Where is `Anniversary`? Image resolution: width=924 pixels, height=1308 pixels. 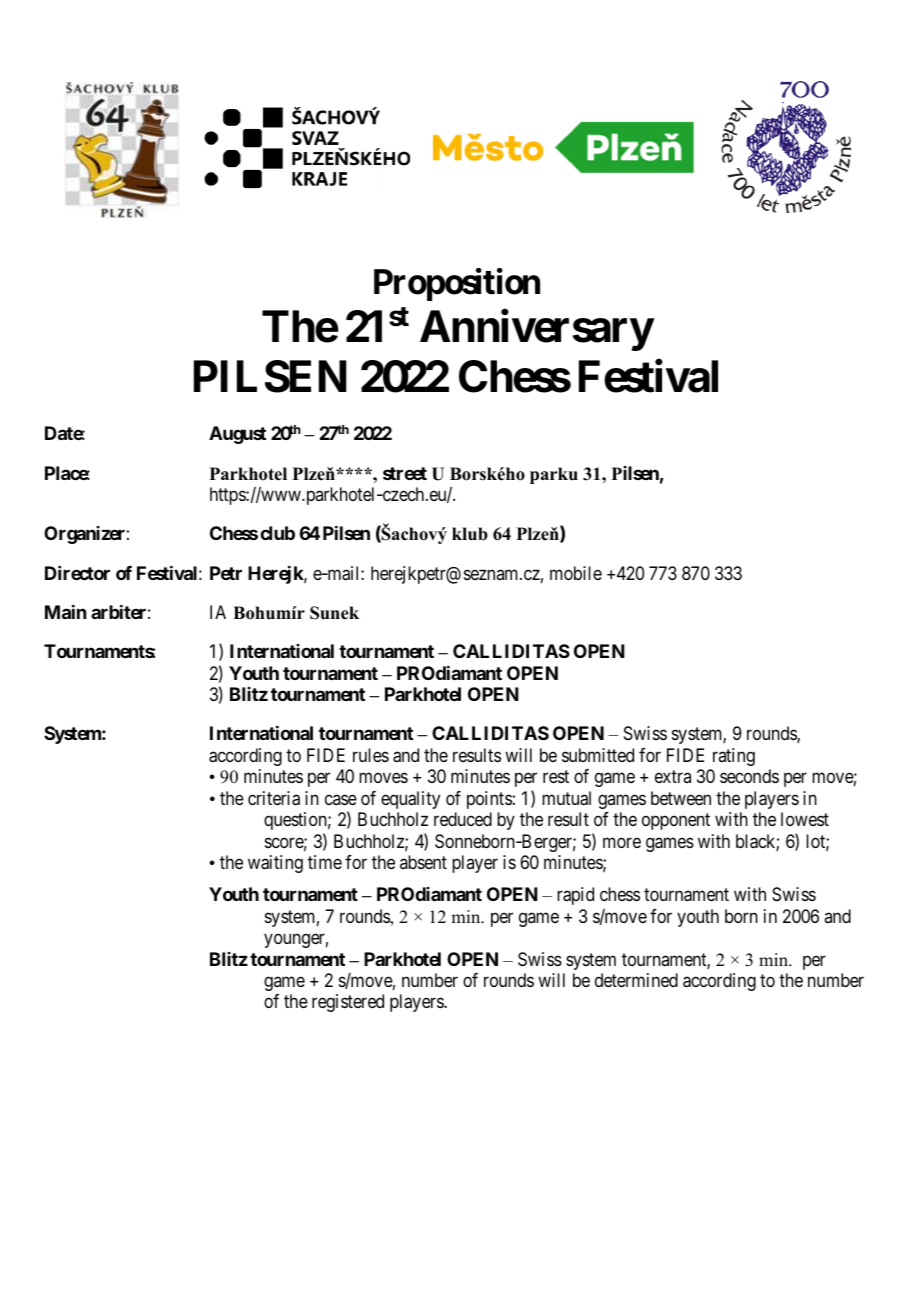 Anniversary is located at coordinates (536, 330).
